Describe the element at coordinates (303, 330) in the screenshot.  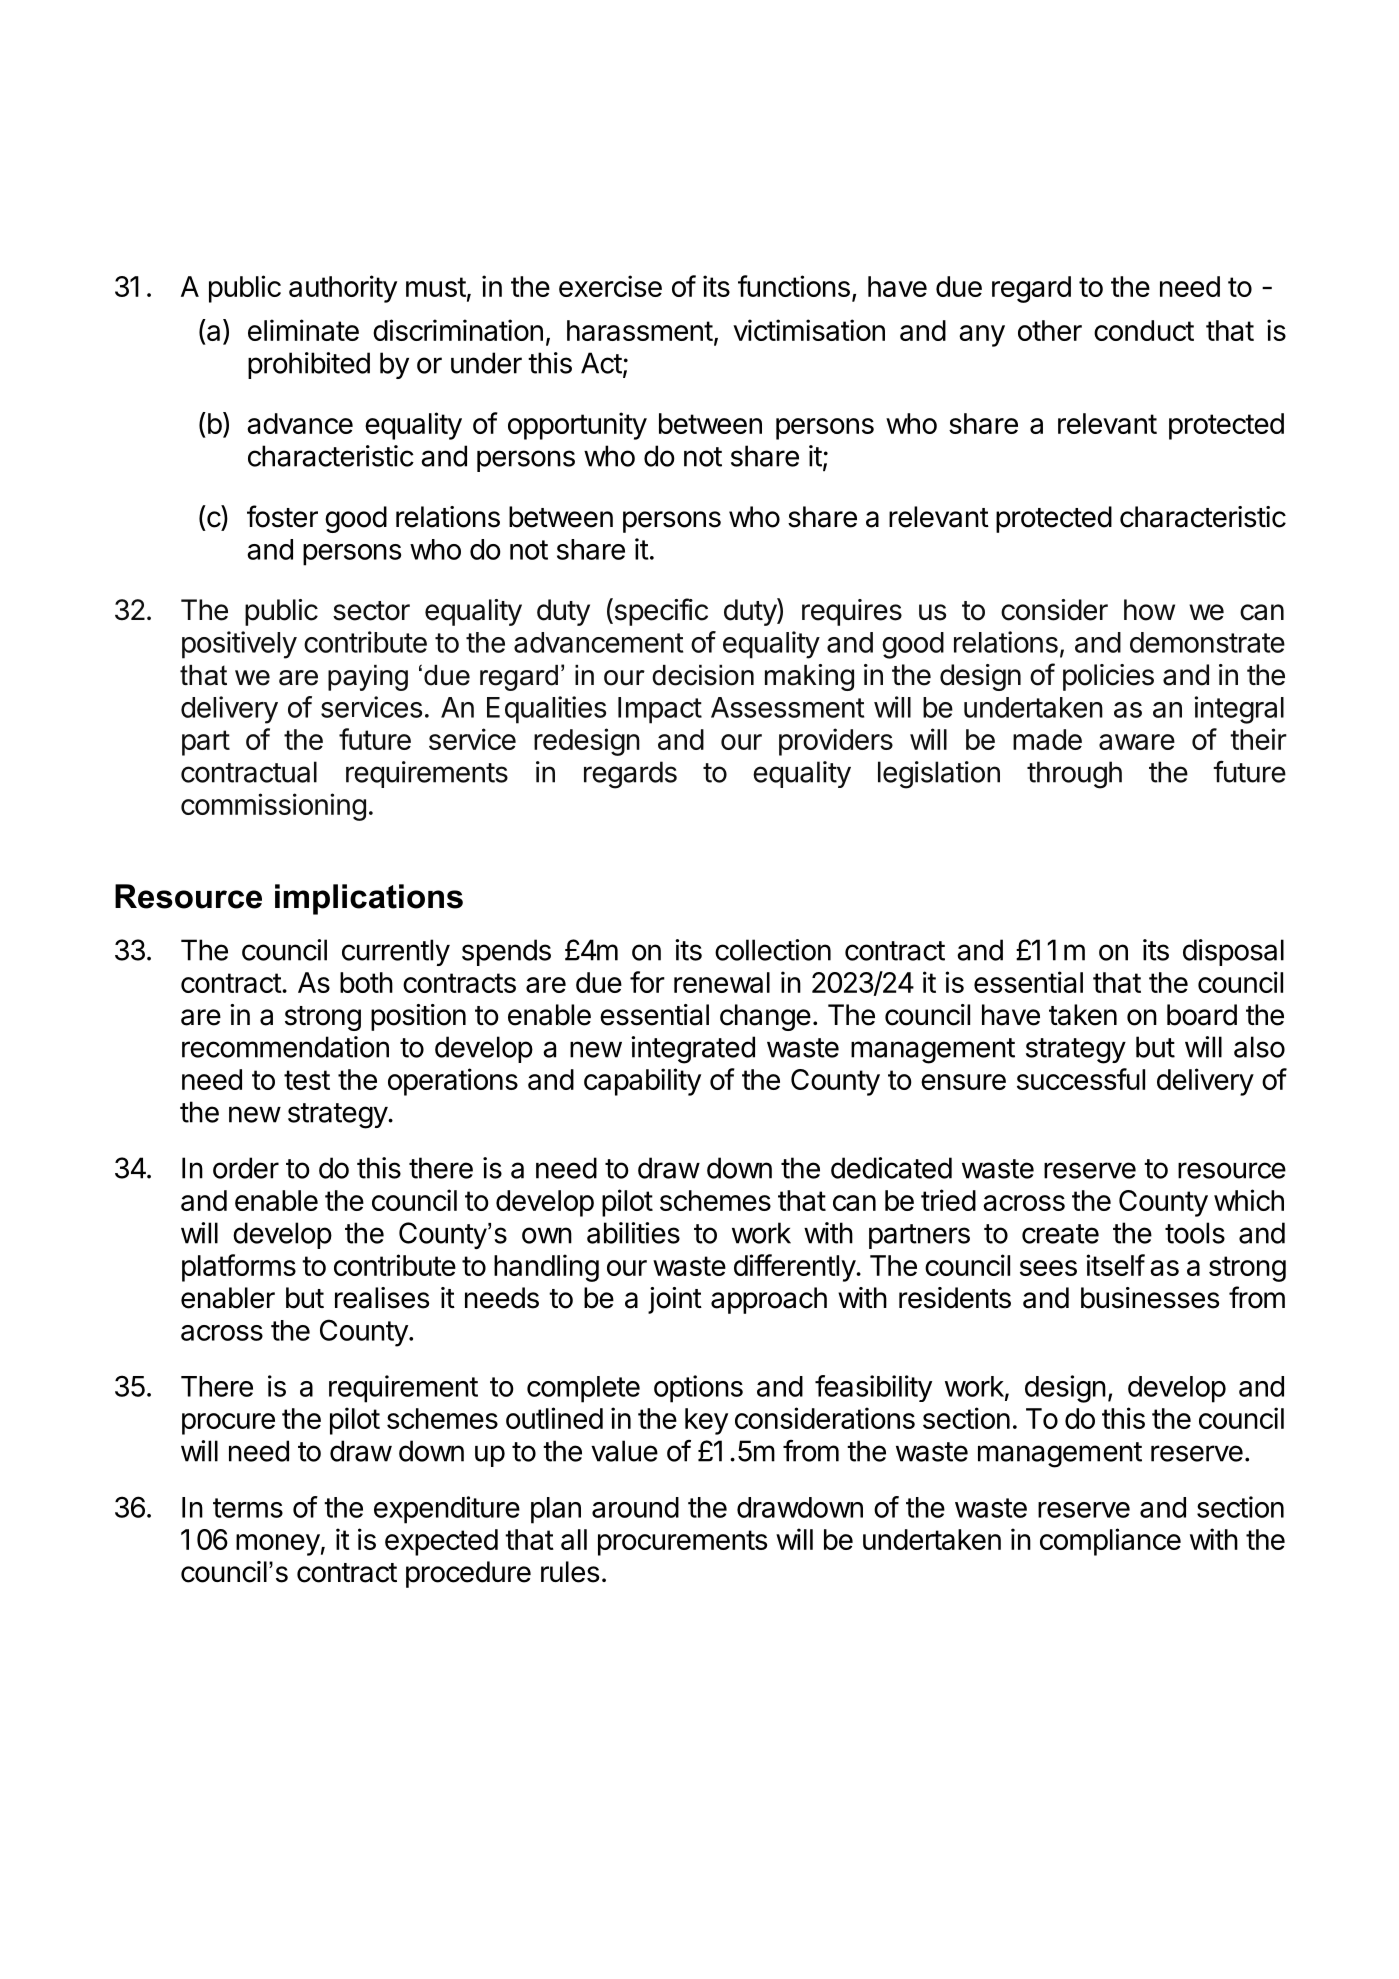
I see `eliminate` at that location.
